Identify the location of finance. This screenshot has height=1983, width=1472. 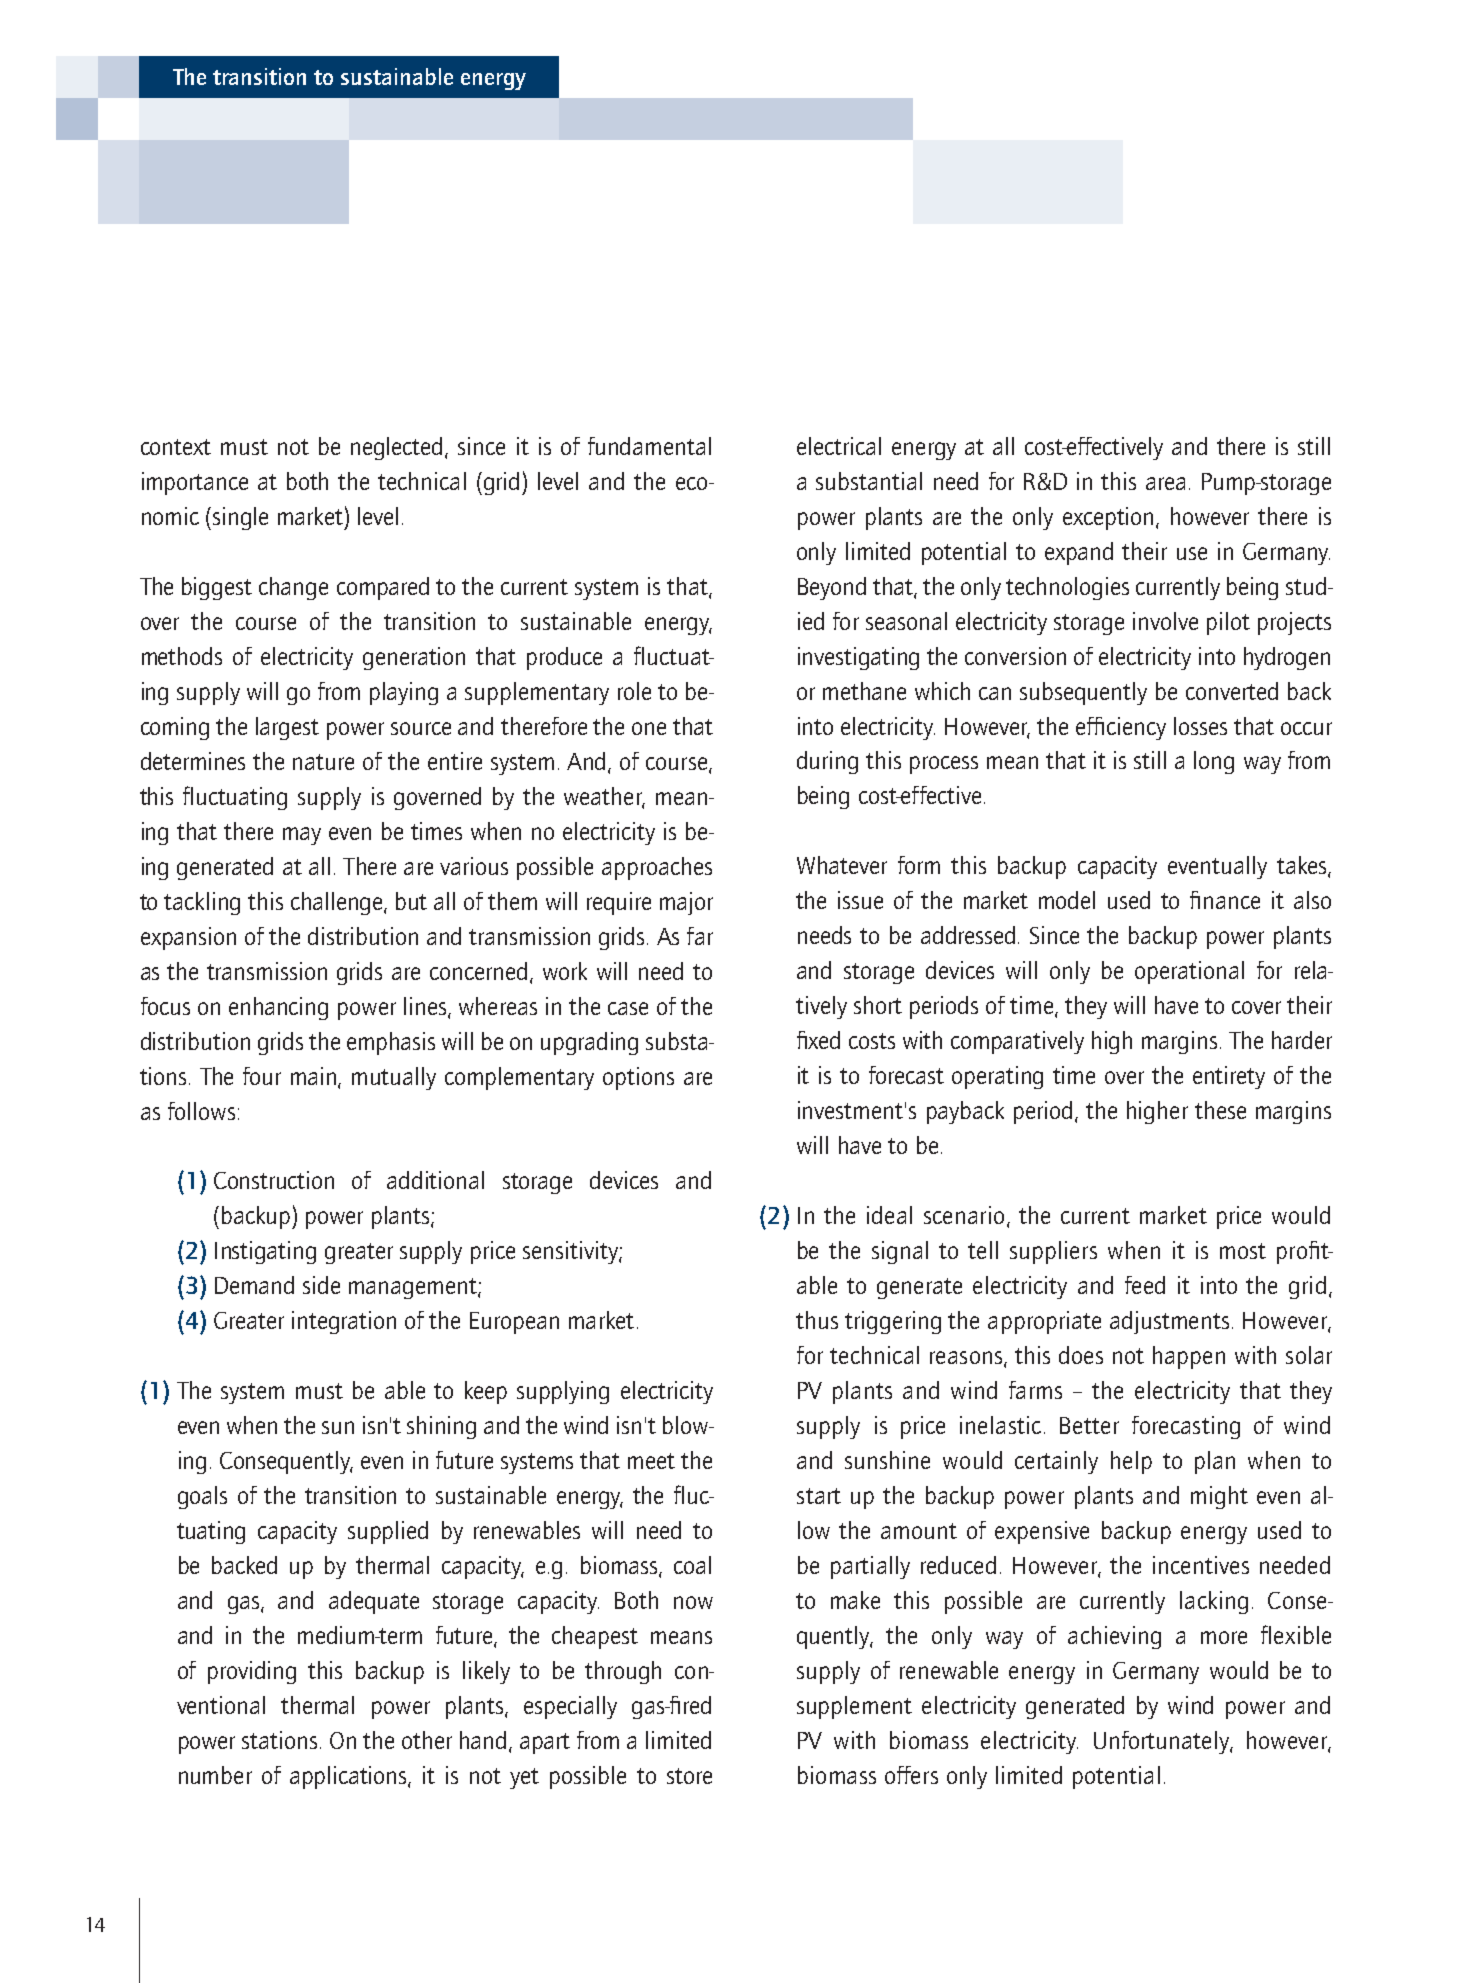
(1225, 900).
